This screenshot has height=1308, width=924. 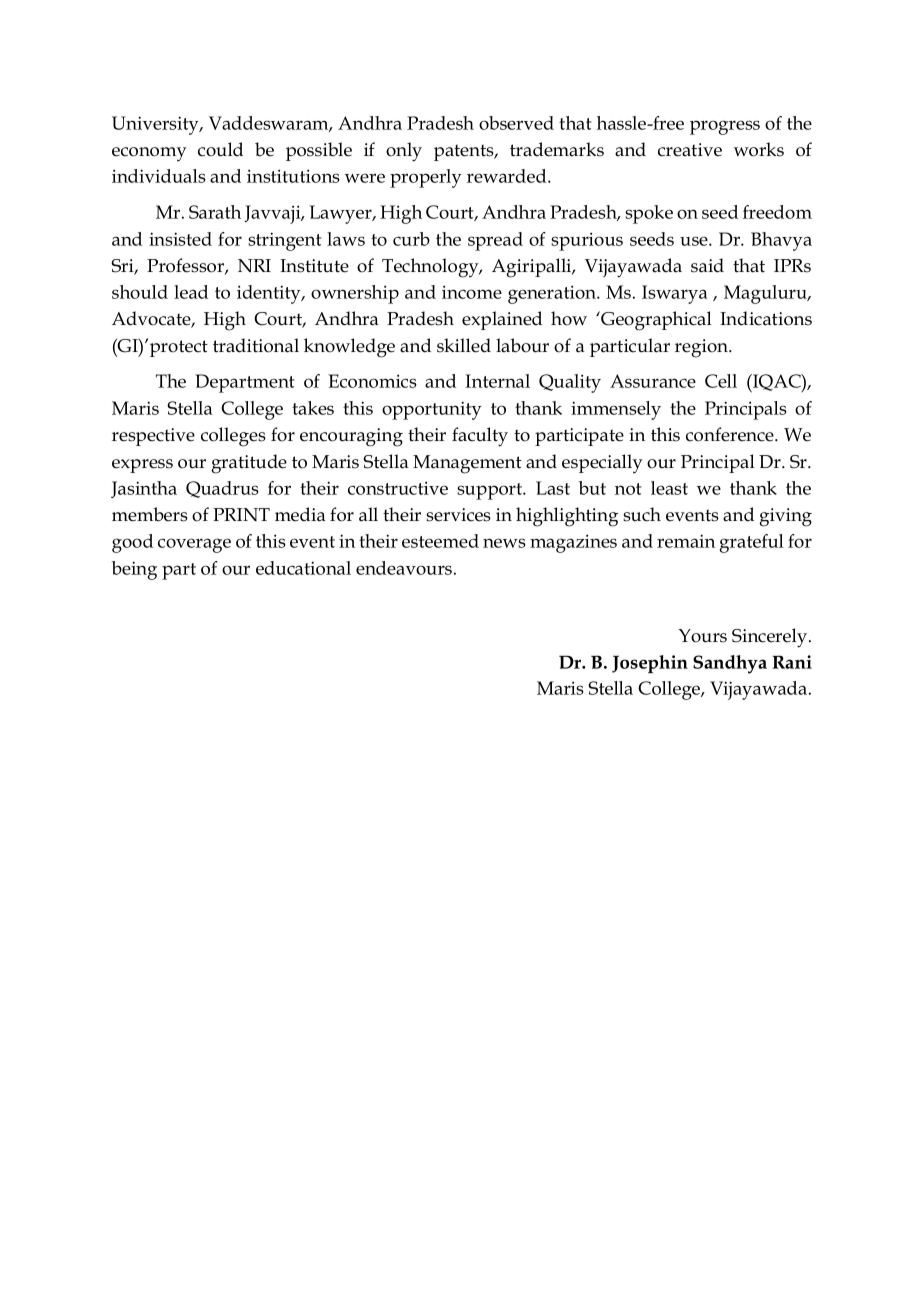 I want to click on PRINT, so click(x=241, y=514).
